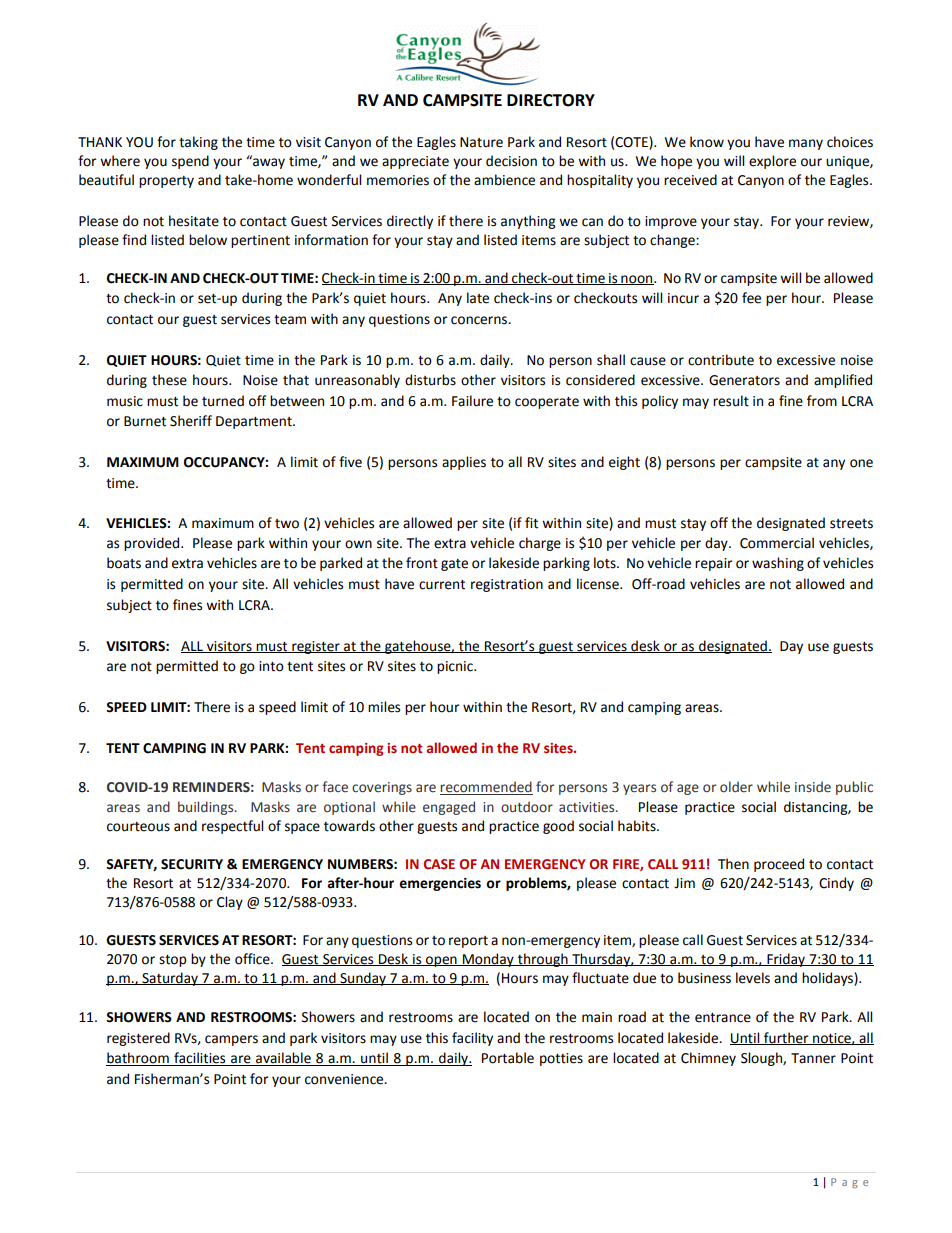 The width and height of the screenshot is (952, 1233). I want to click on result, so click(731, 401).
